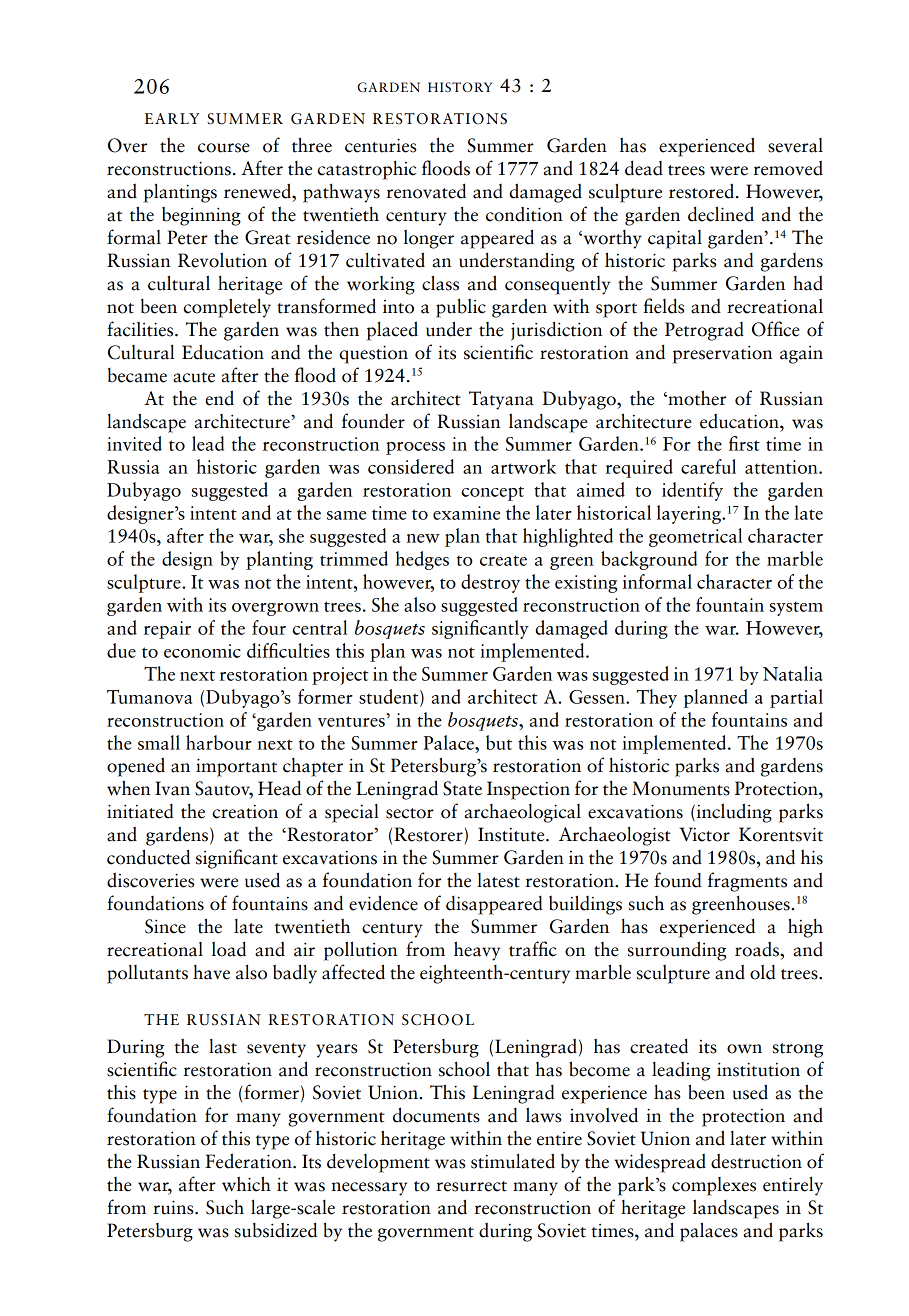  What do you see at coordinates (428, 834) in the screenshot?
I see `restorer` at bounding box center [428, 834].
